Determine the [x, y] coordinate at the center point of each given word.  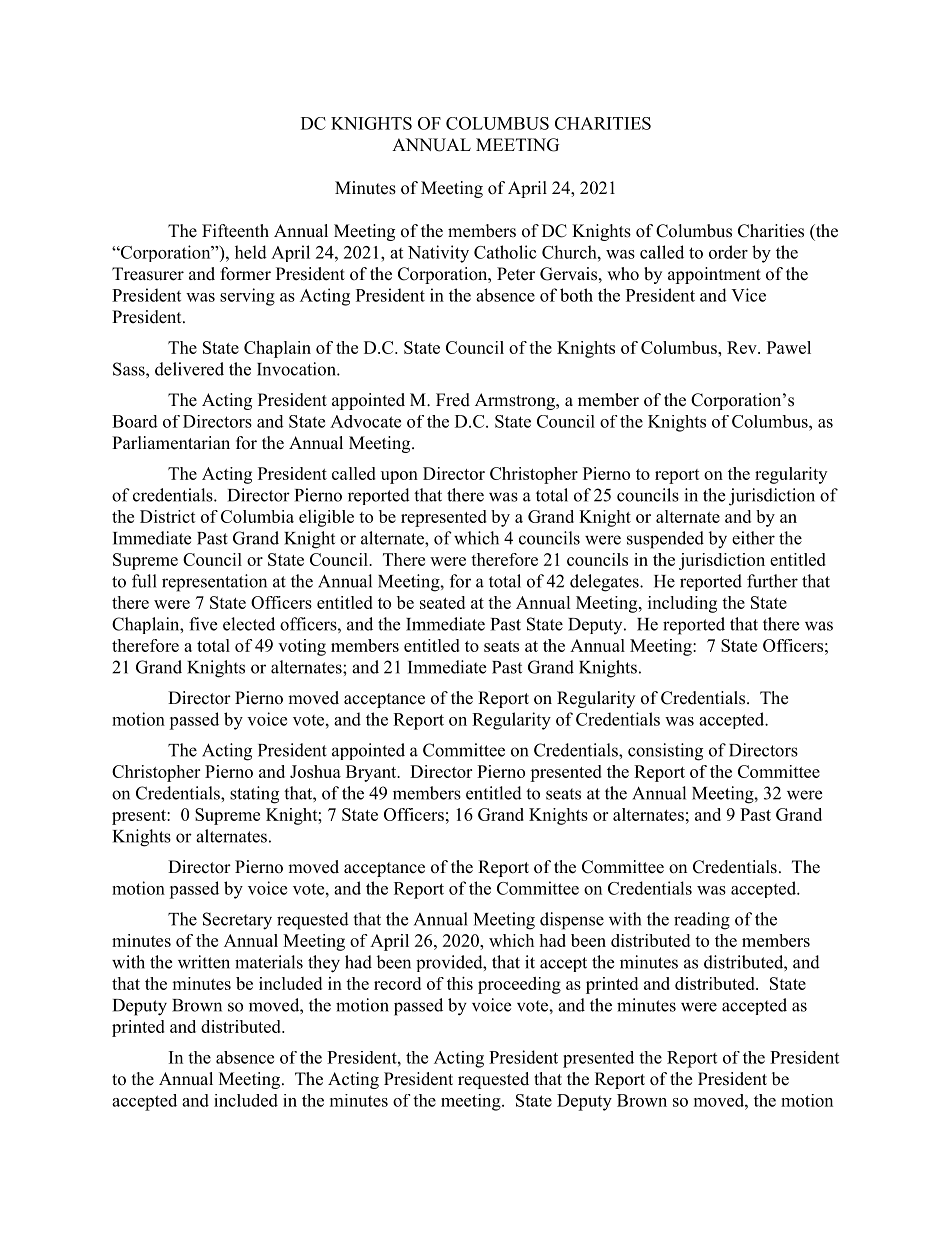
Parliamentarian [171, 443]
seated [442, 602]
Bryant [372, 773]
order [728, 252]
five [203, 624]
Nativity [438, 254]
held [251, 252]
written [204, 962]
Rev [743, 347]
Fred [453, 400]
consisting [665, 752]
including [682, 604]
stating [254, 795]
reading [702, 921]
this [460, 983]
